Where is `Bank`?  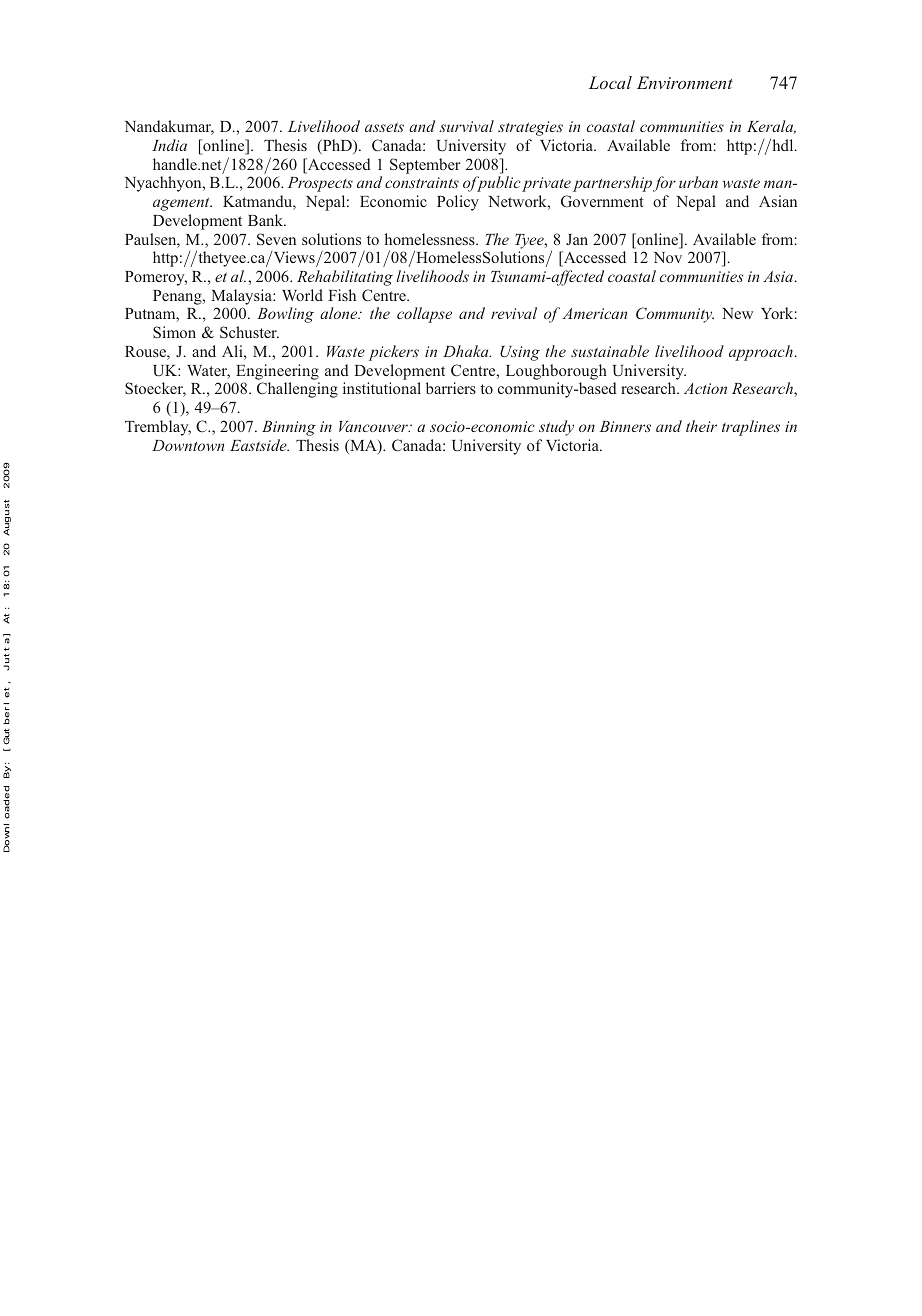 Bank is located at coordinates (267, 220).
